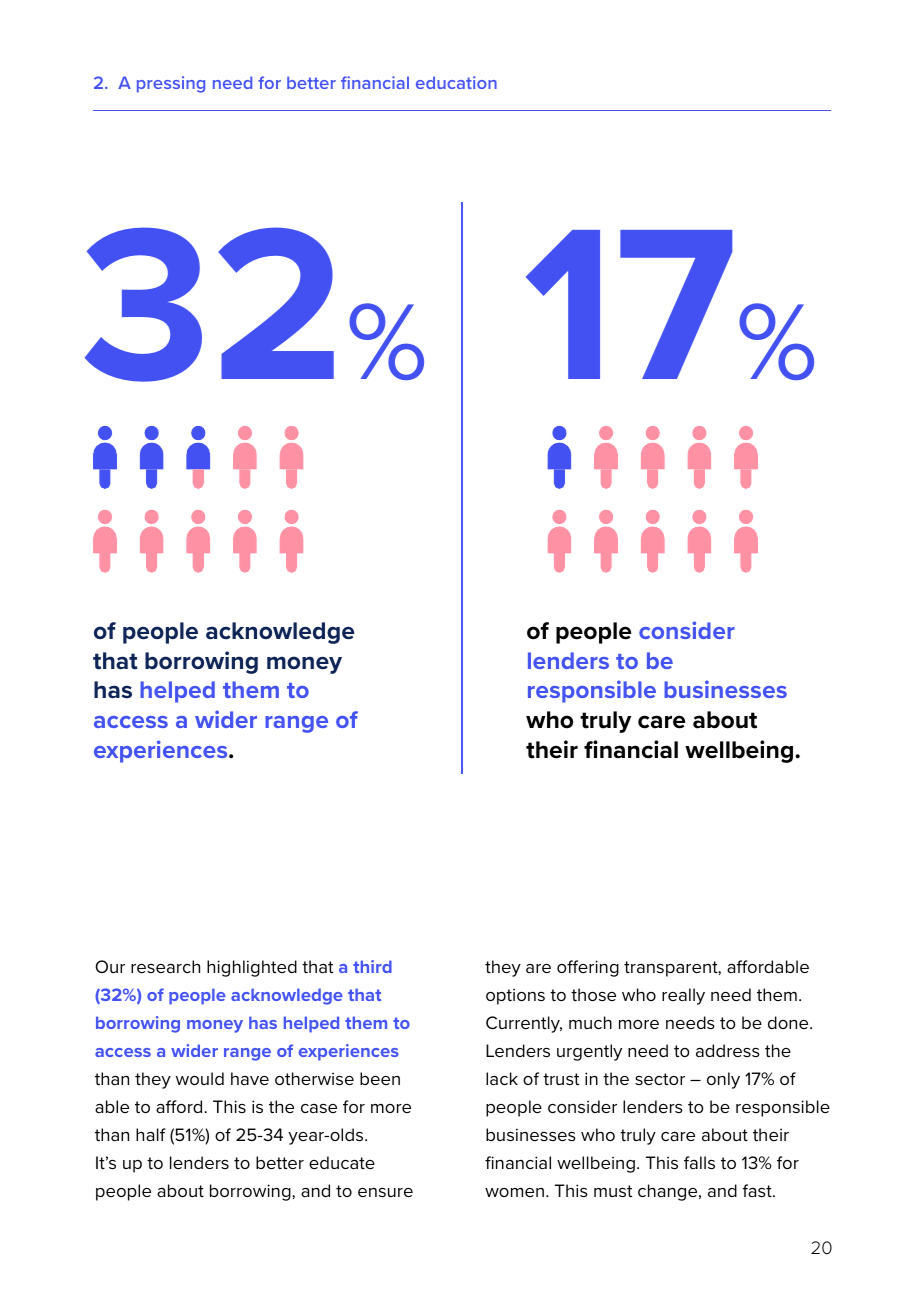 Image resolution: width=924 pixels, height=1308 pixels. I want to click on third, so click(372, 966).
